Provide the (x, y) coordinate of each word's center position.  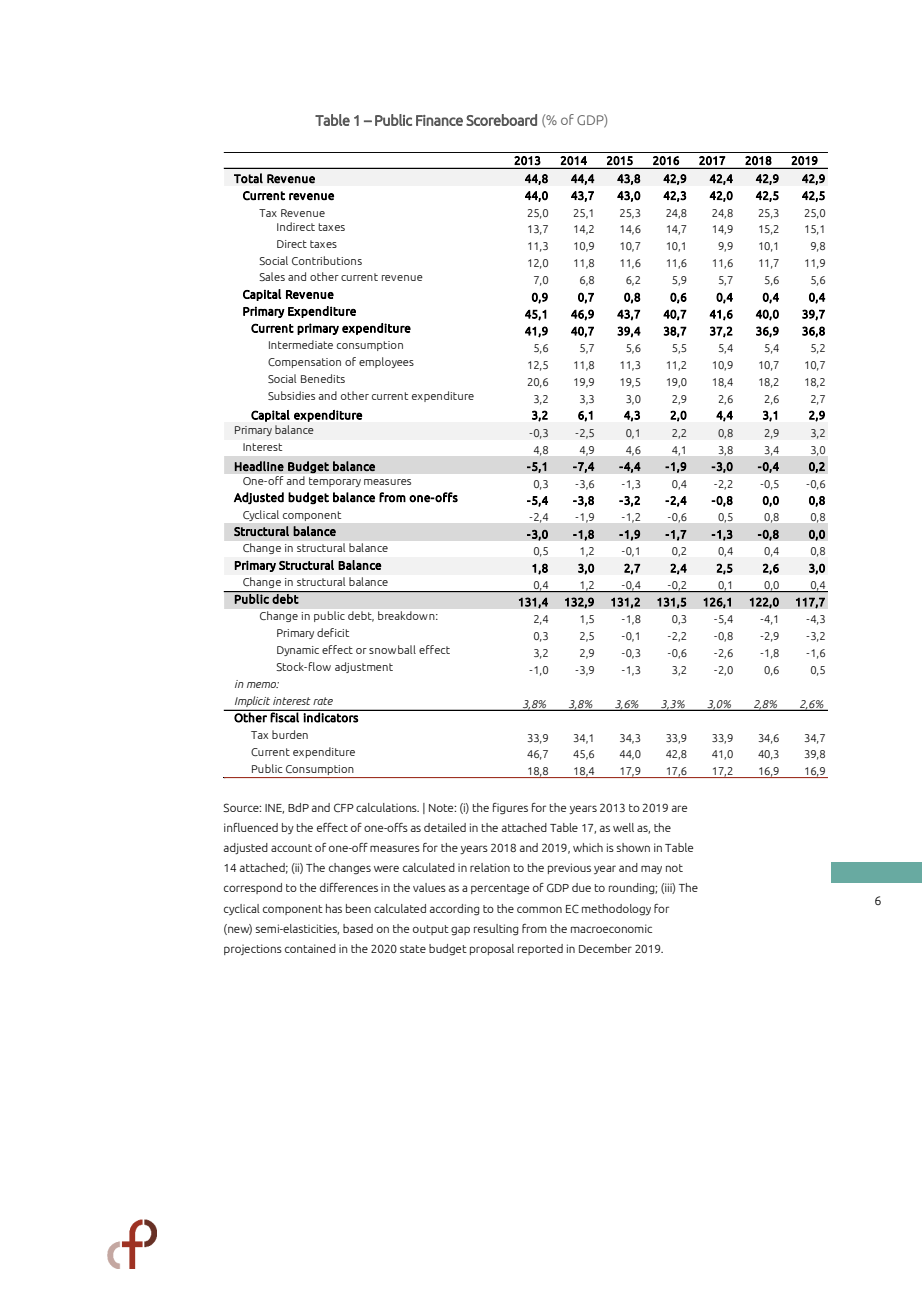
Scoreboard (501, 120)
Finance (439, 120)
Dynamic (298, 651)
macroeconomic (611, 928)
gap (460, 931)
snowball (392, 649)
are (679, 808)
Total (248, 178)
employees (386, 362)
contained (310, 948)
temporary (335, 482)
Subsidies (291, 395)
